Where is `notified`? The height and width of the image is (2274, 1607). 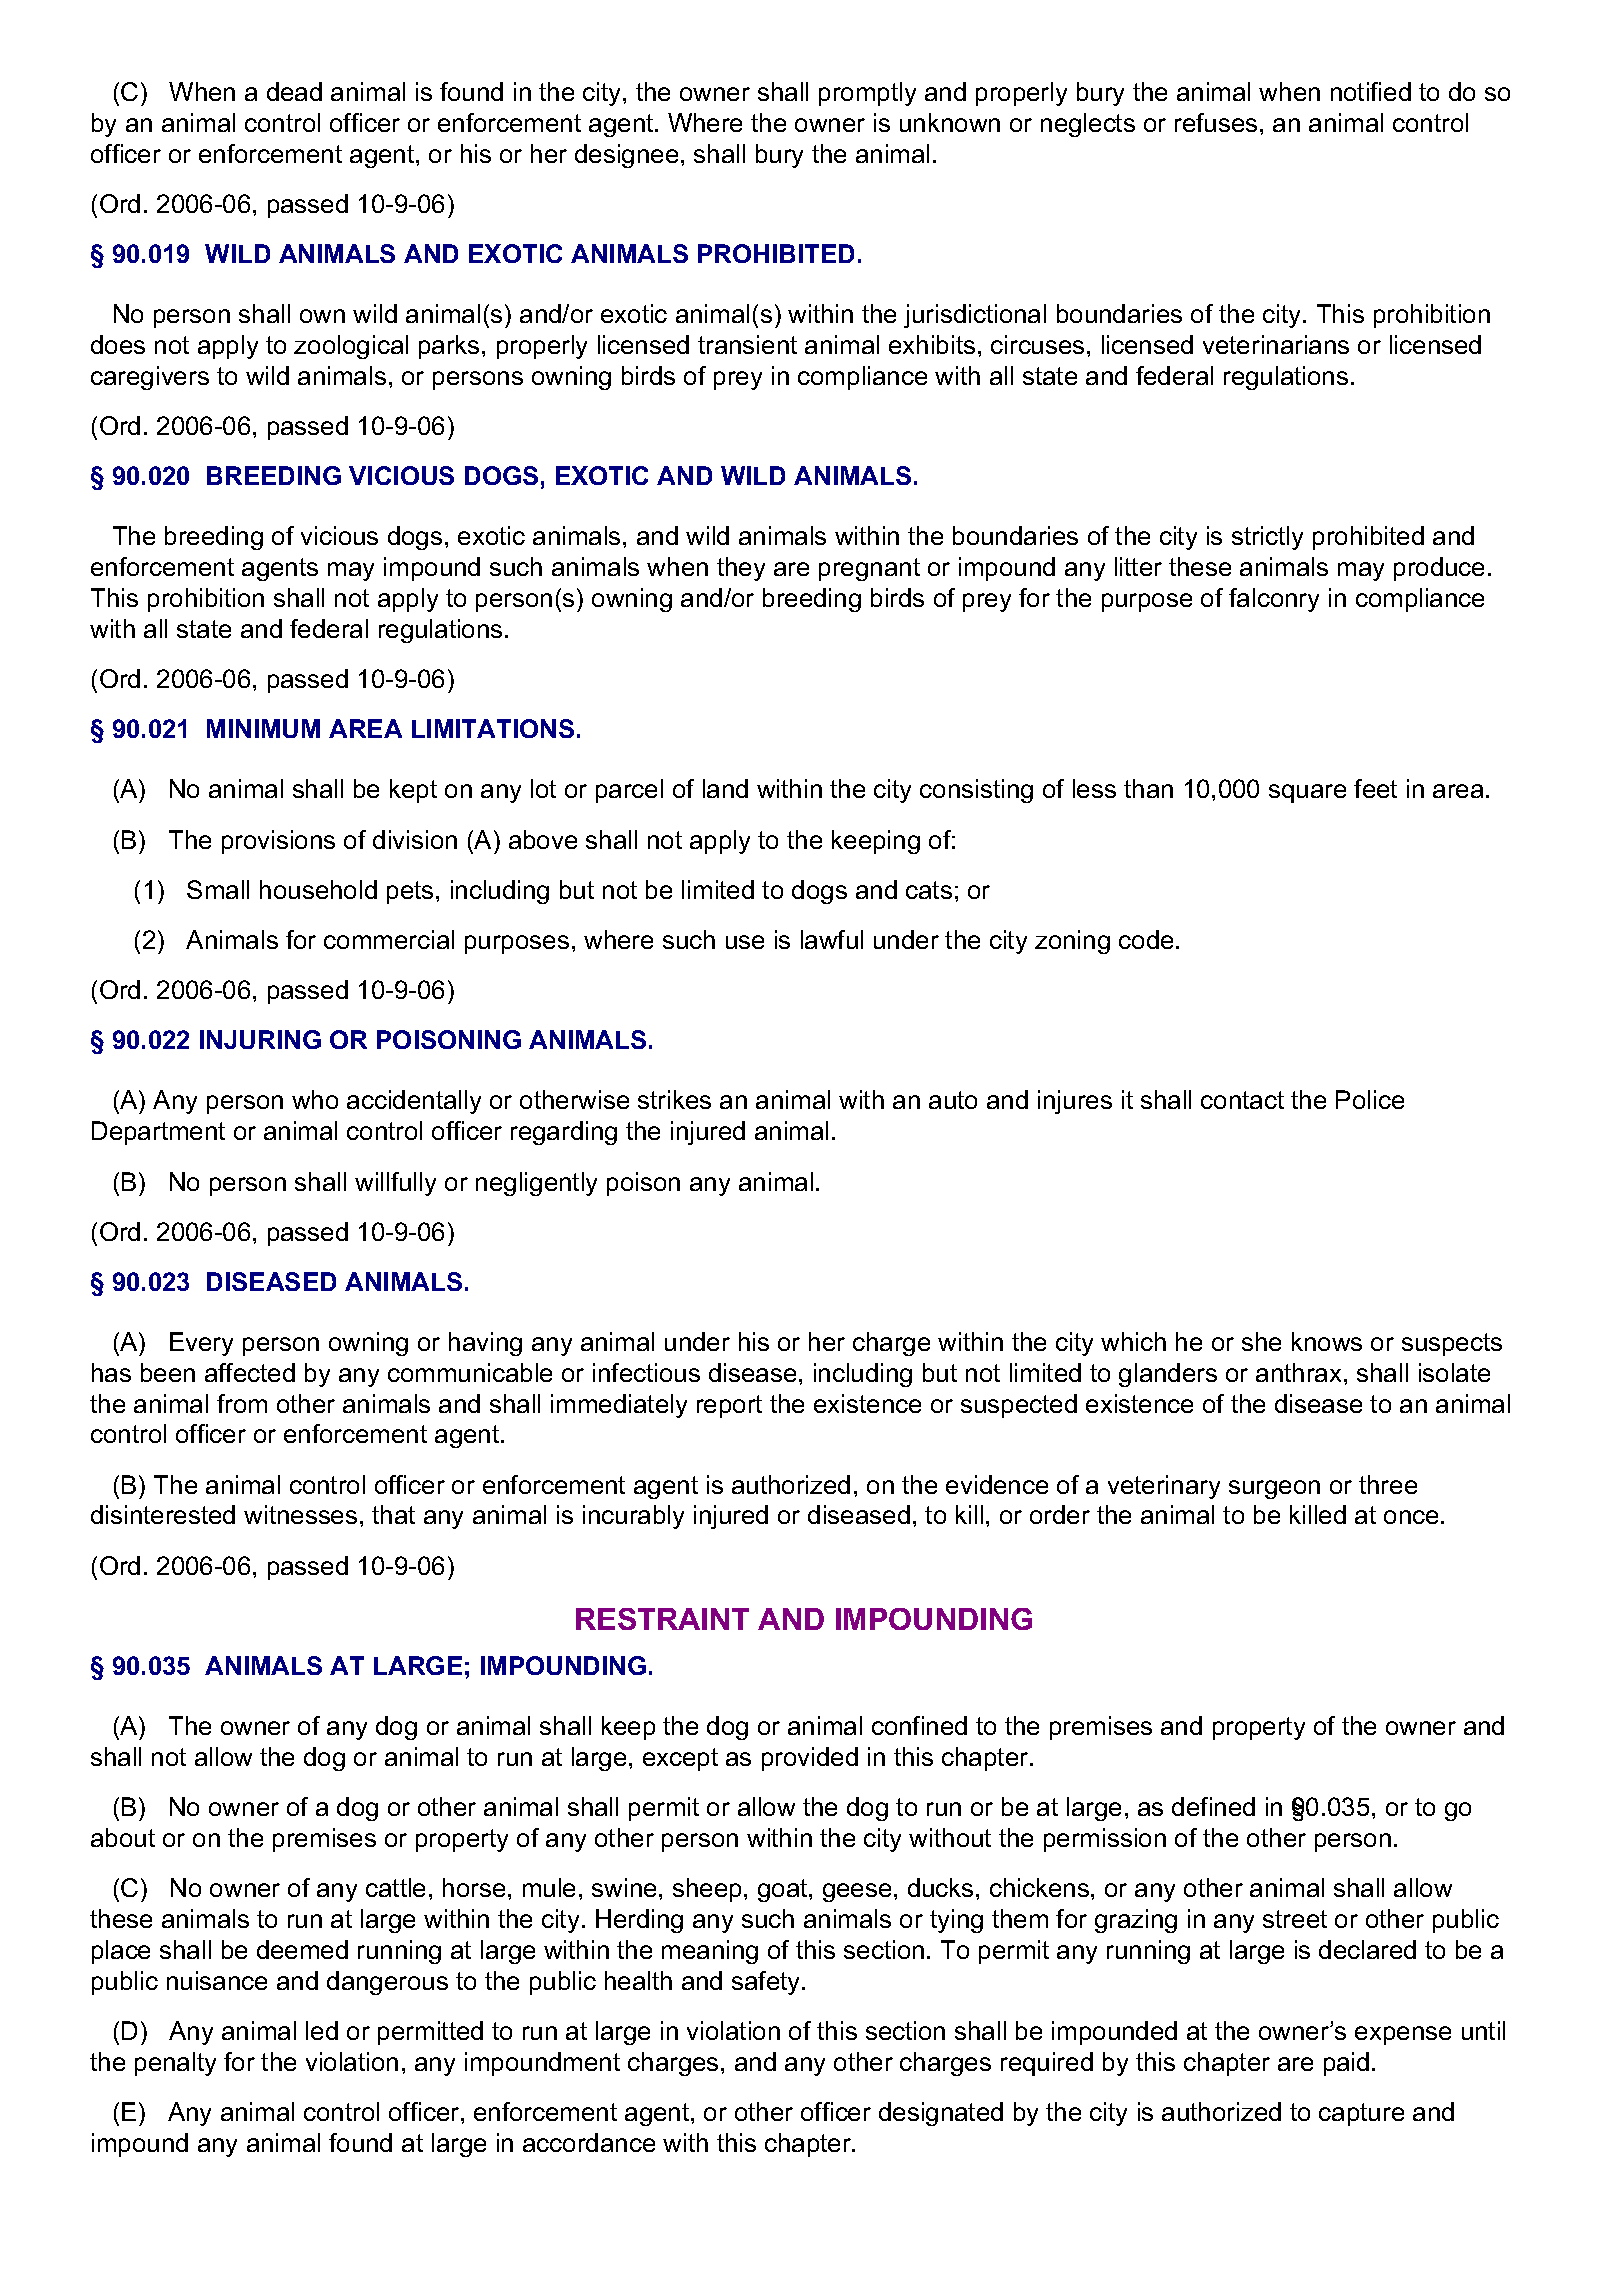
notified is located at coordinates (1371, 91).
